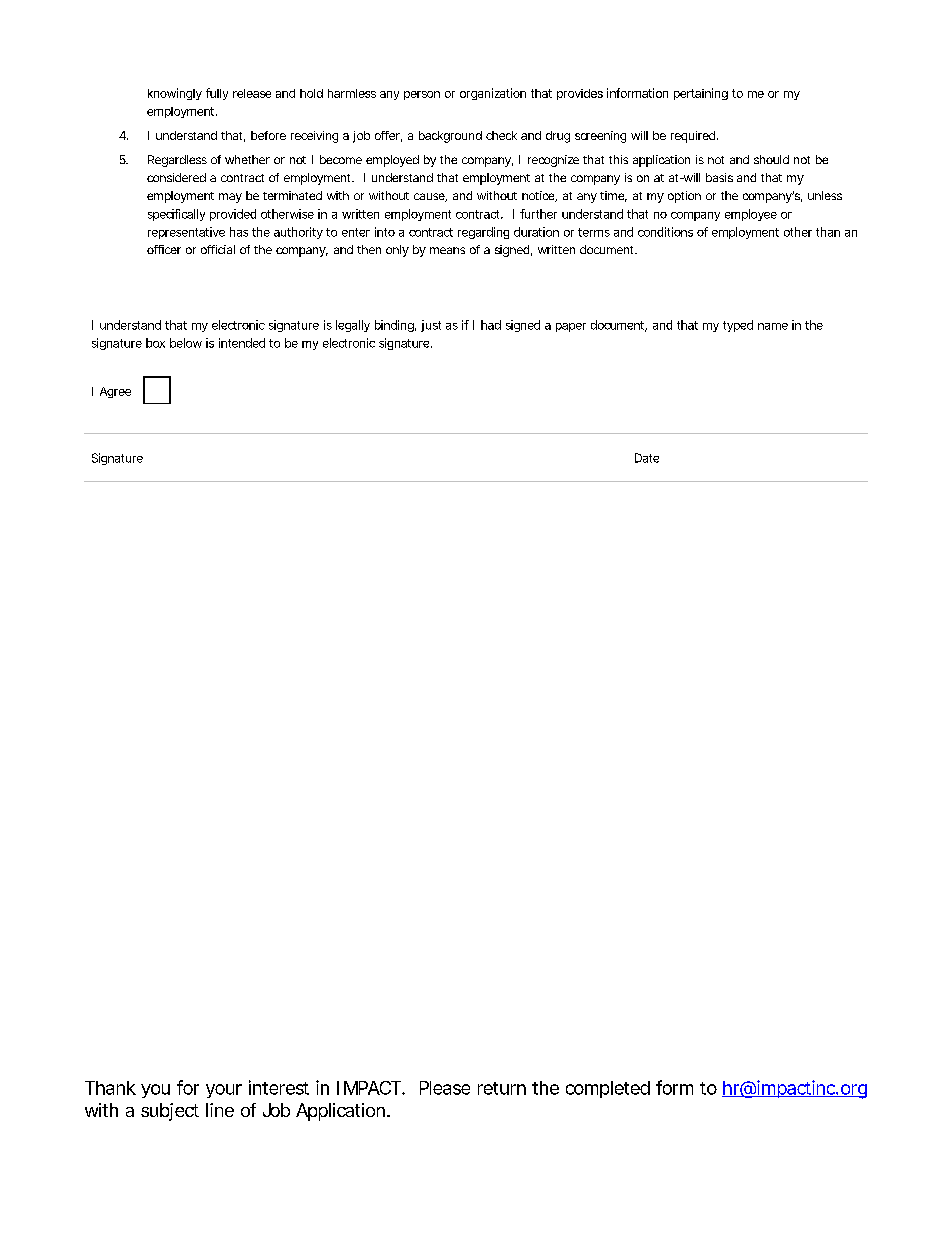 The image size is (952, 1233). What do you see at coordinates (693, 137) in the document?
I see `required` at bounding box center [693, 137].
